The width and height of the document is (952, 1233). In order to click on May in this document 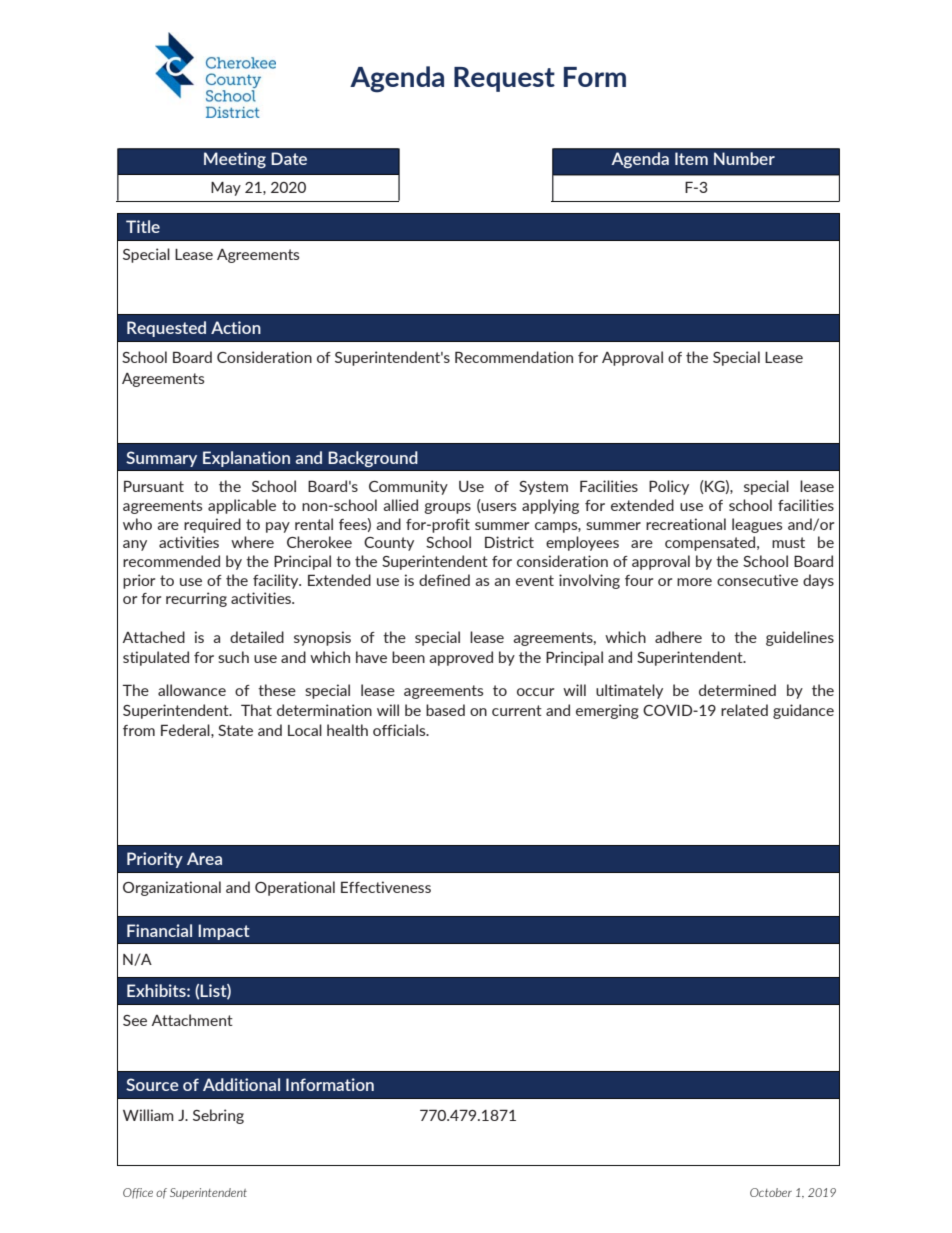, I will do `click(226, 189)`.
